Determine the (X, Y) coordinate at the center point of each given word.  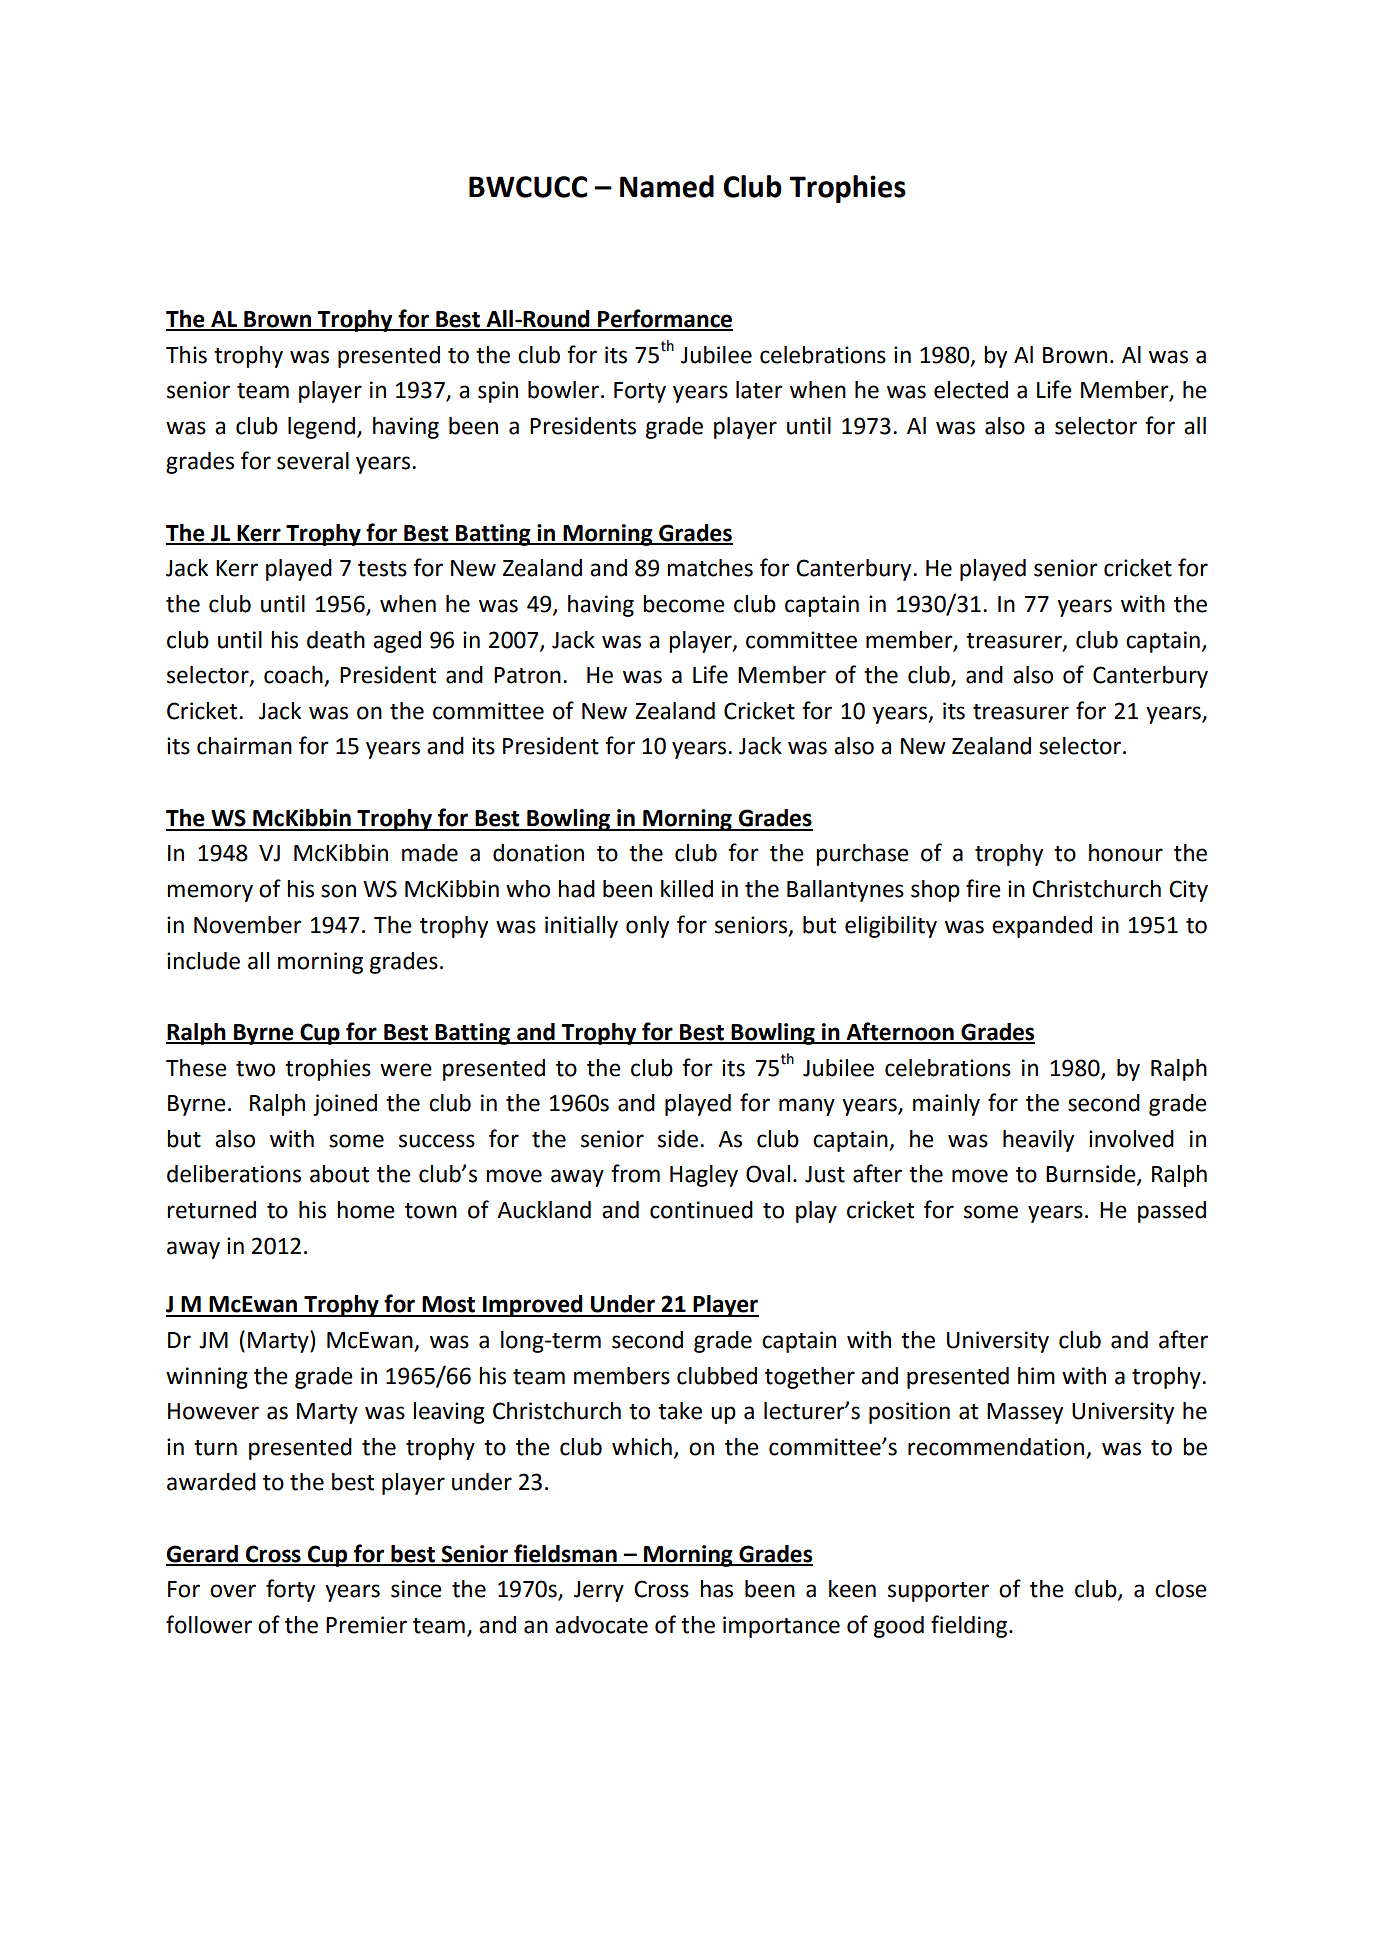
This (186, 355)
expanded (1042, 927)
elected (971, 390)
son (338, 891)
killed (687, 889)
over (233, 1591)
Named (667, 186)
